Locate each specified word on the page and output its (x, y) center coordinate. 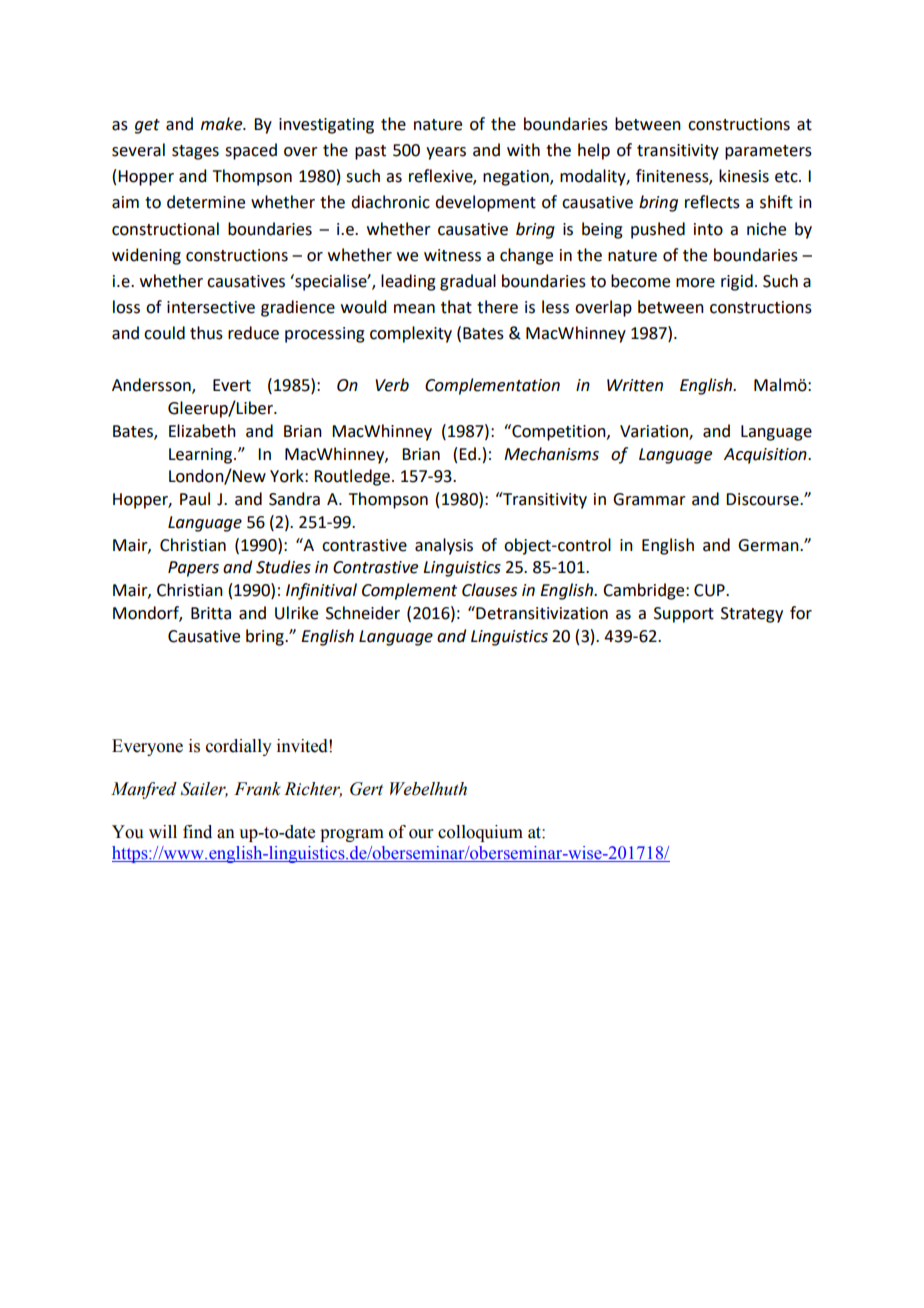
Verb (392, 385)
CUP (710, 590)
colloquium (480, 833)
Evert (232, 385)
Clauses (489, 590)
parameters (768, 152)
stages (195, 152)
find (197, 832)
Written (635, 385)
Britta (211, 613)
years (446, 153)
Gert (366, 789)
